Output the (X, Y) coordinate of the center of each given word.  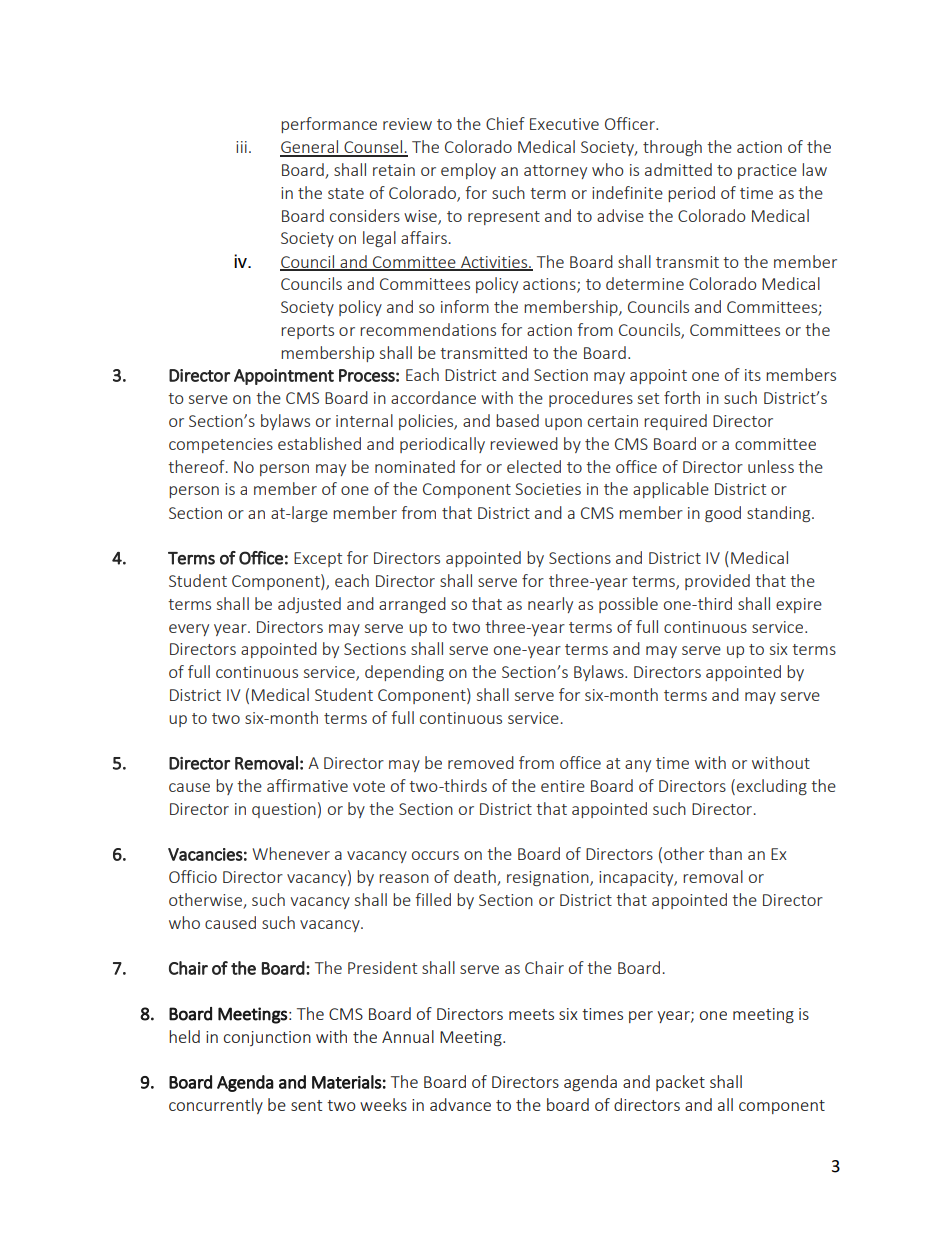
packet (680, 1083)
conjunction (267, 1038)
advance (460, 1104)
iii (241, 147)
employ (468, 171)
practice (767, 171)
